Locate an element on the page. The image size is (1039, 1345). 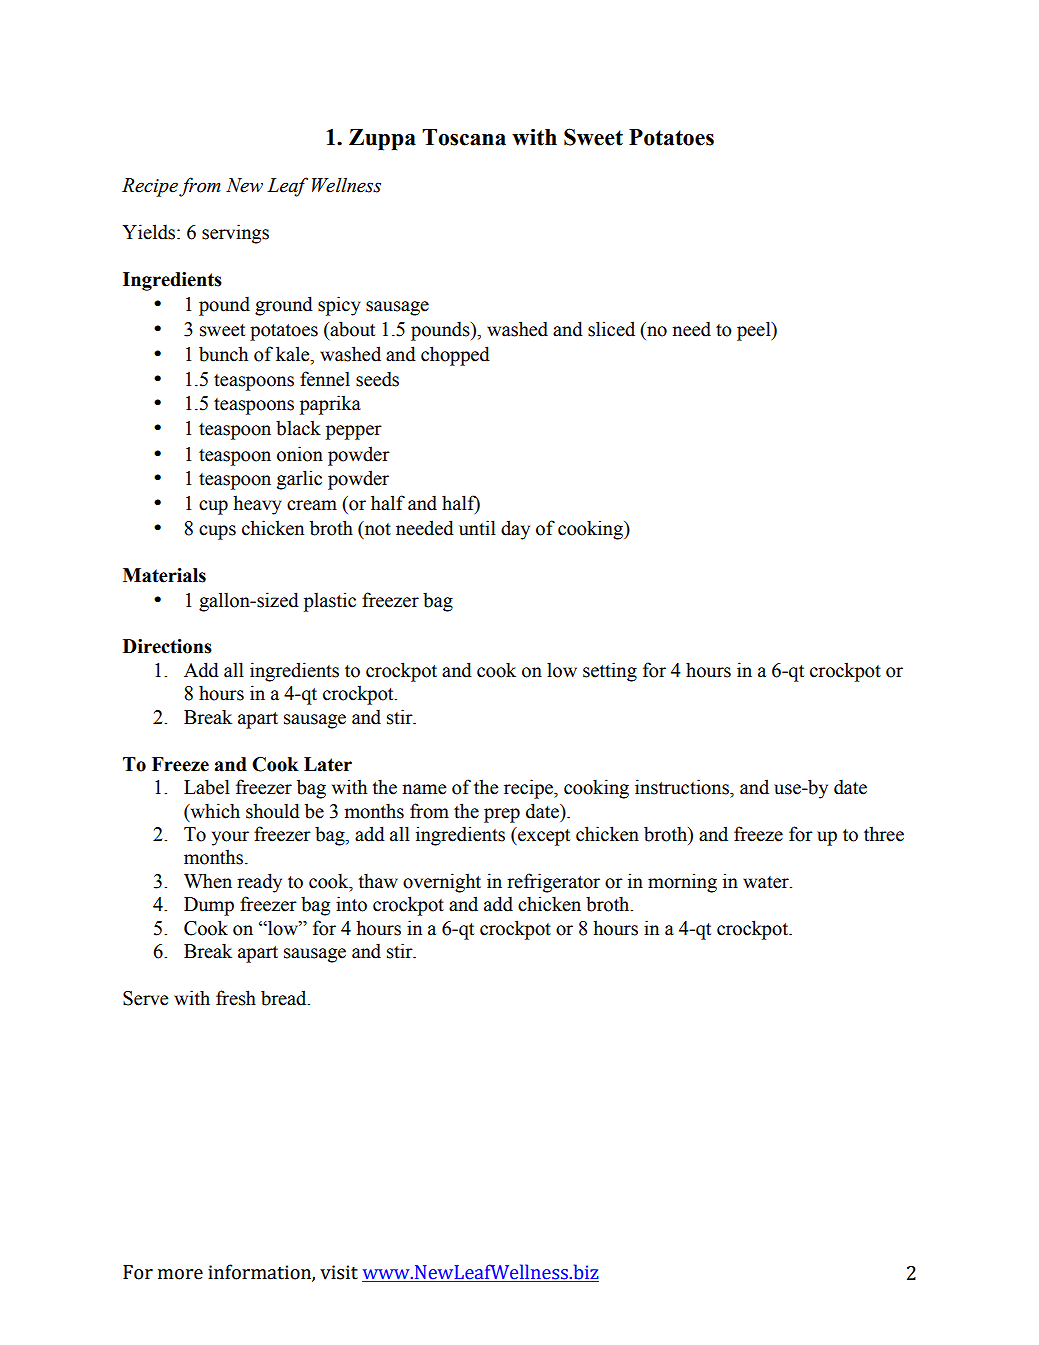
chopped is located at coordinates (455, 356).
